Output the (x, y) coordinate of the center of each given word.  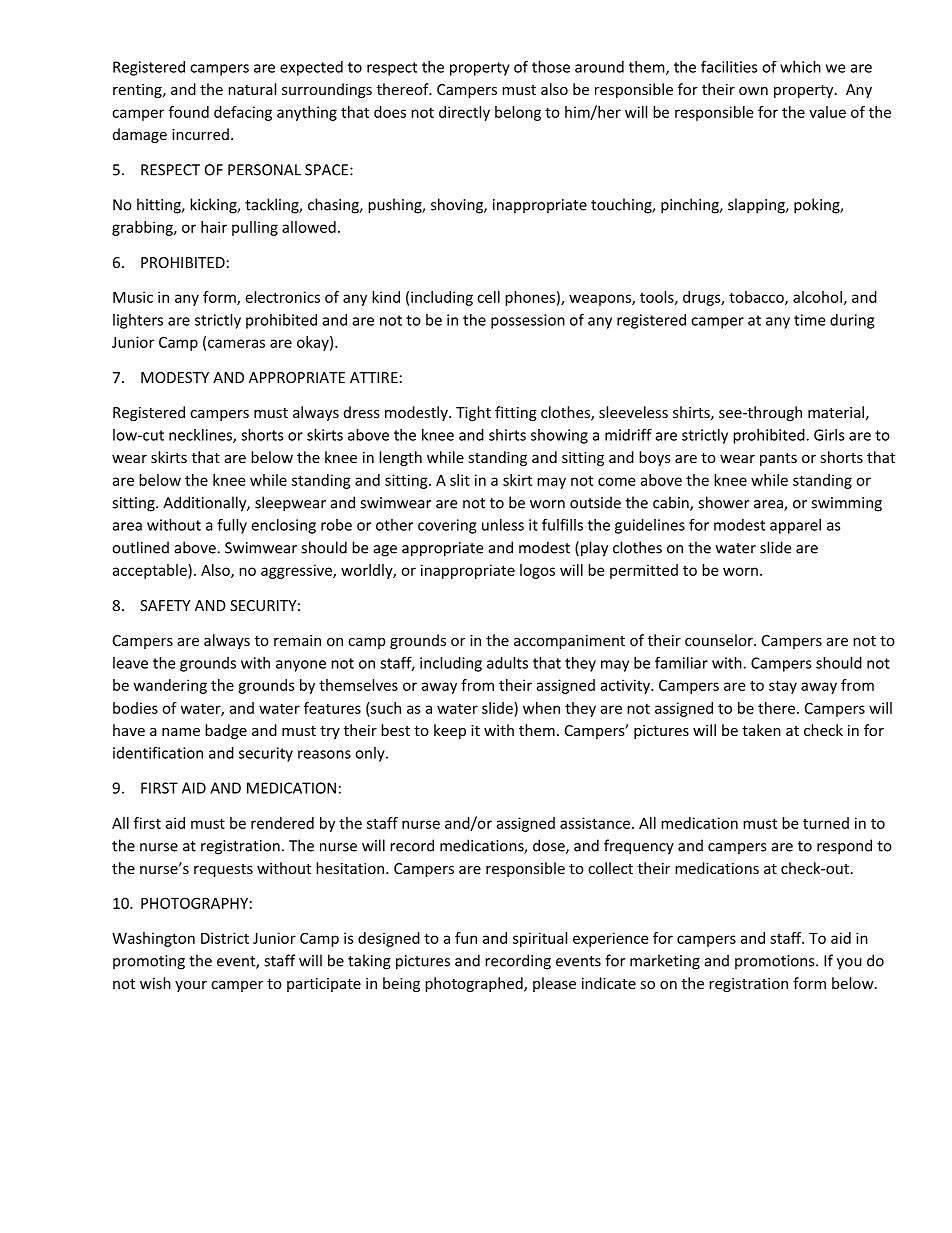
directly (464, 113)
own (753, 91)
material (836, 412)
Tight (473, 413)
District (225, 938)
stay (783, 687)
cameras (236, 343)
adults (507, 663)
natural (252, 89)
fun (466, 938)
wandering (170, 686)
